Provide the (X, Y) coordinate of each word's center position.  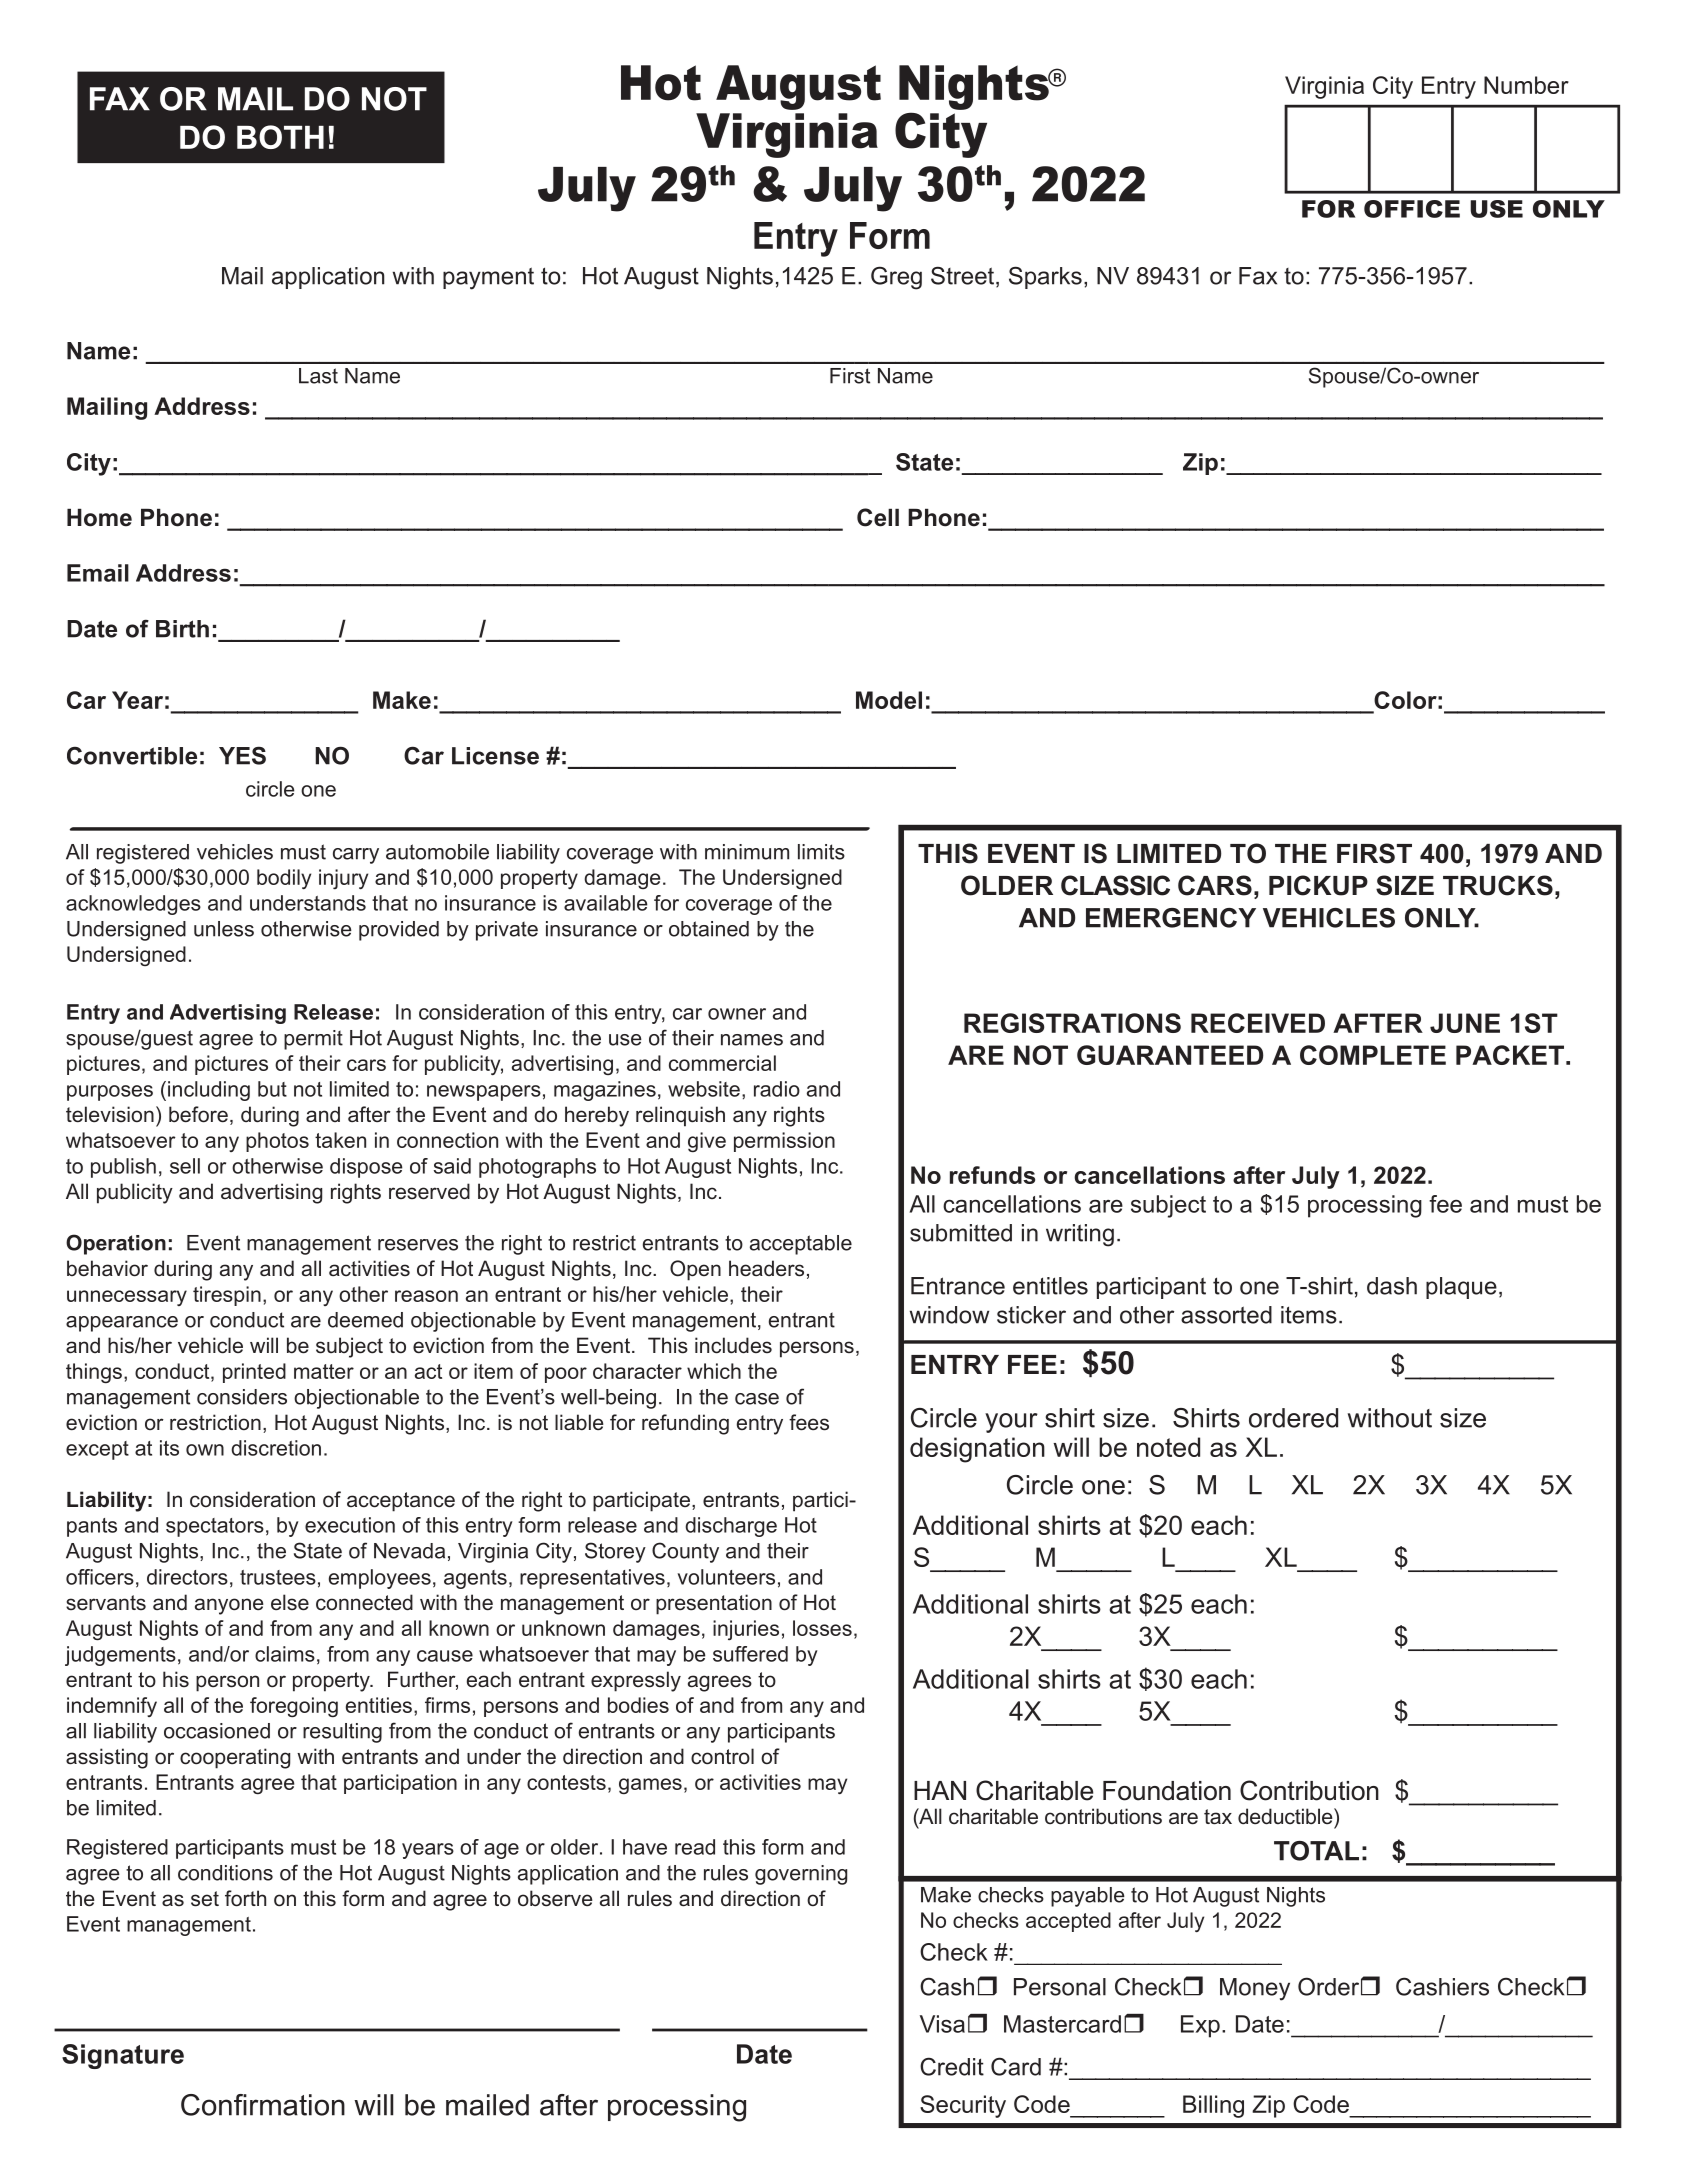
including (209, 1091)
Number (1526, 85)
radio (777, 1089)
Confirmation (263, 2105)
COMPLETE (1373, 1055)
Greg (896, 278)
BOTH (280, 137)
